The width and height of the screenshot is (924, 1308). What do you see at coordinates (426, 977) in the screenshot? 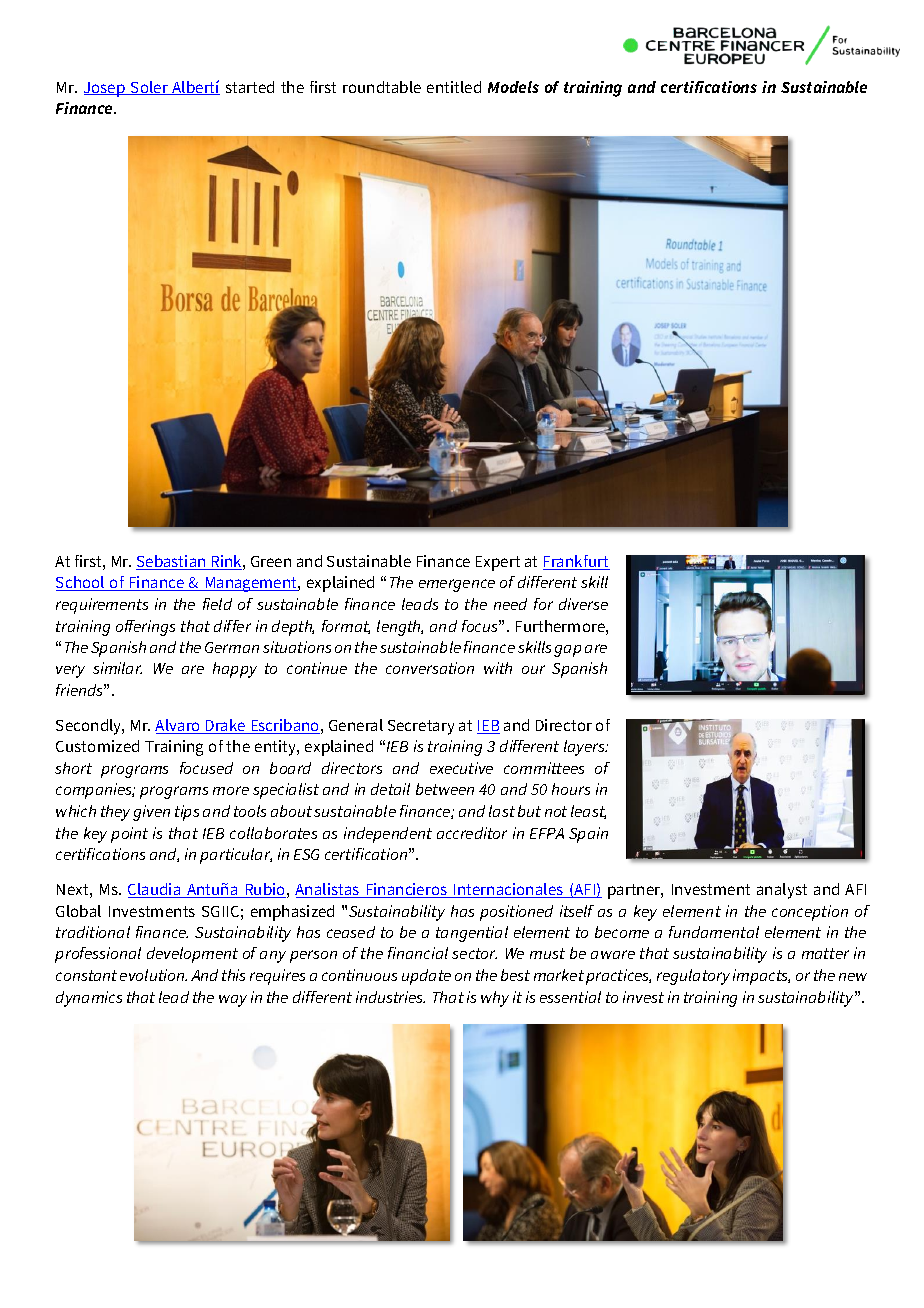
I see `update` at bounding box center [426, 977].
